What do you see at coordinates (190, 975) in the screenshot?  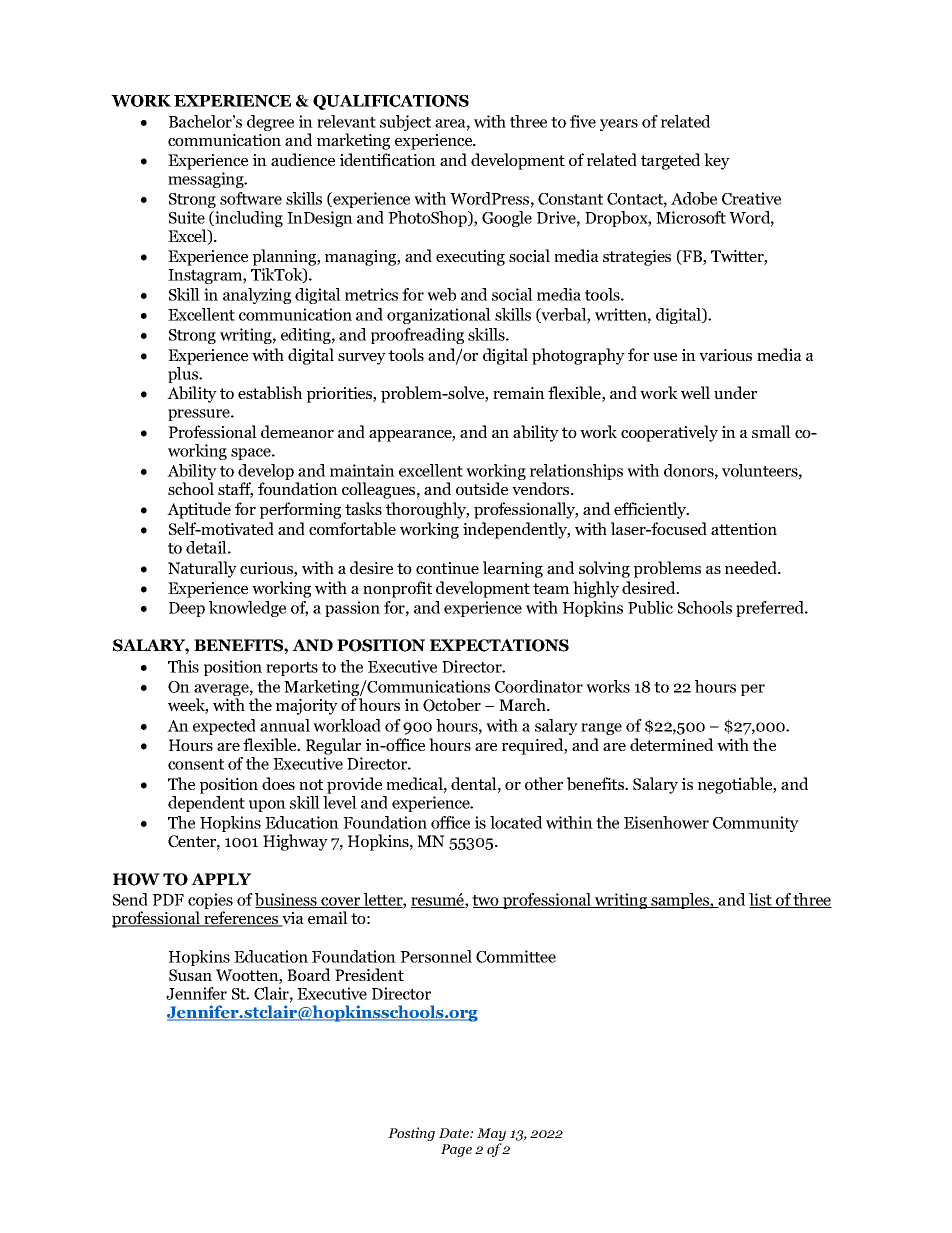 I see `Susan` at bounding box center [190, 975].
